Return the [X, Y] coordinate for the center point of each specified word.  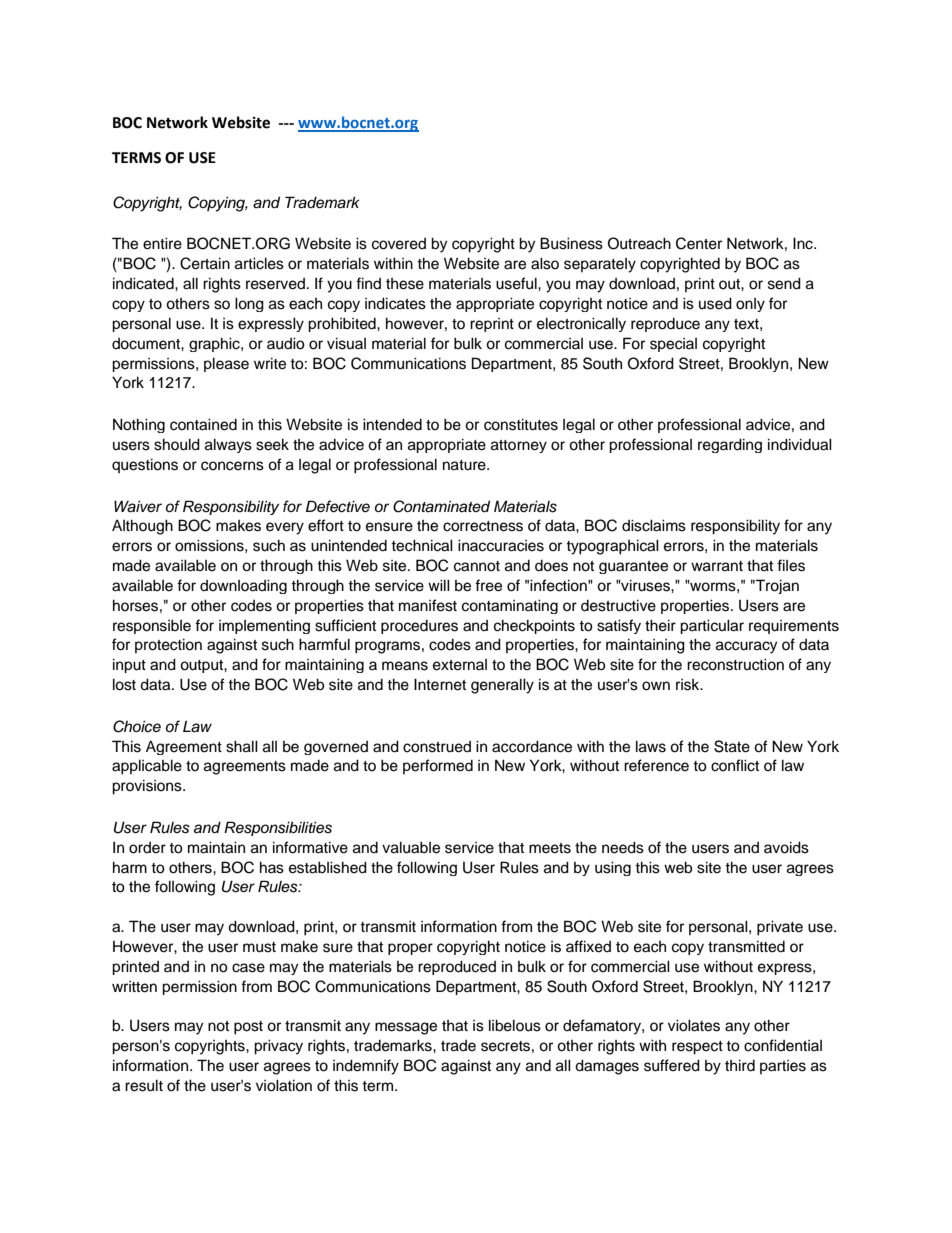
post [248, 1028]
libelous [515, 1025]
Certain [205, 263]
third [740, 1065]
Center [699, 243]
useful [517, 283]
